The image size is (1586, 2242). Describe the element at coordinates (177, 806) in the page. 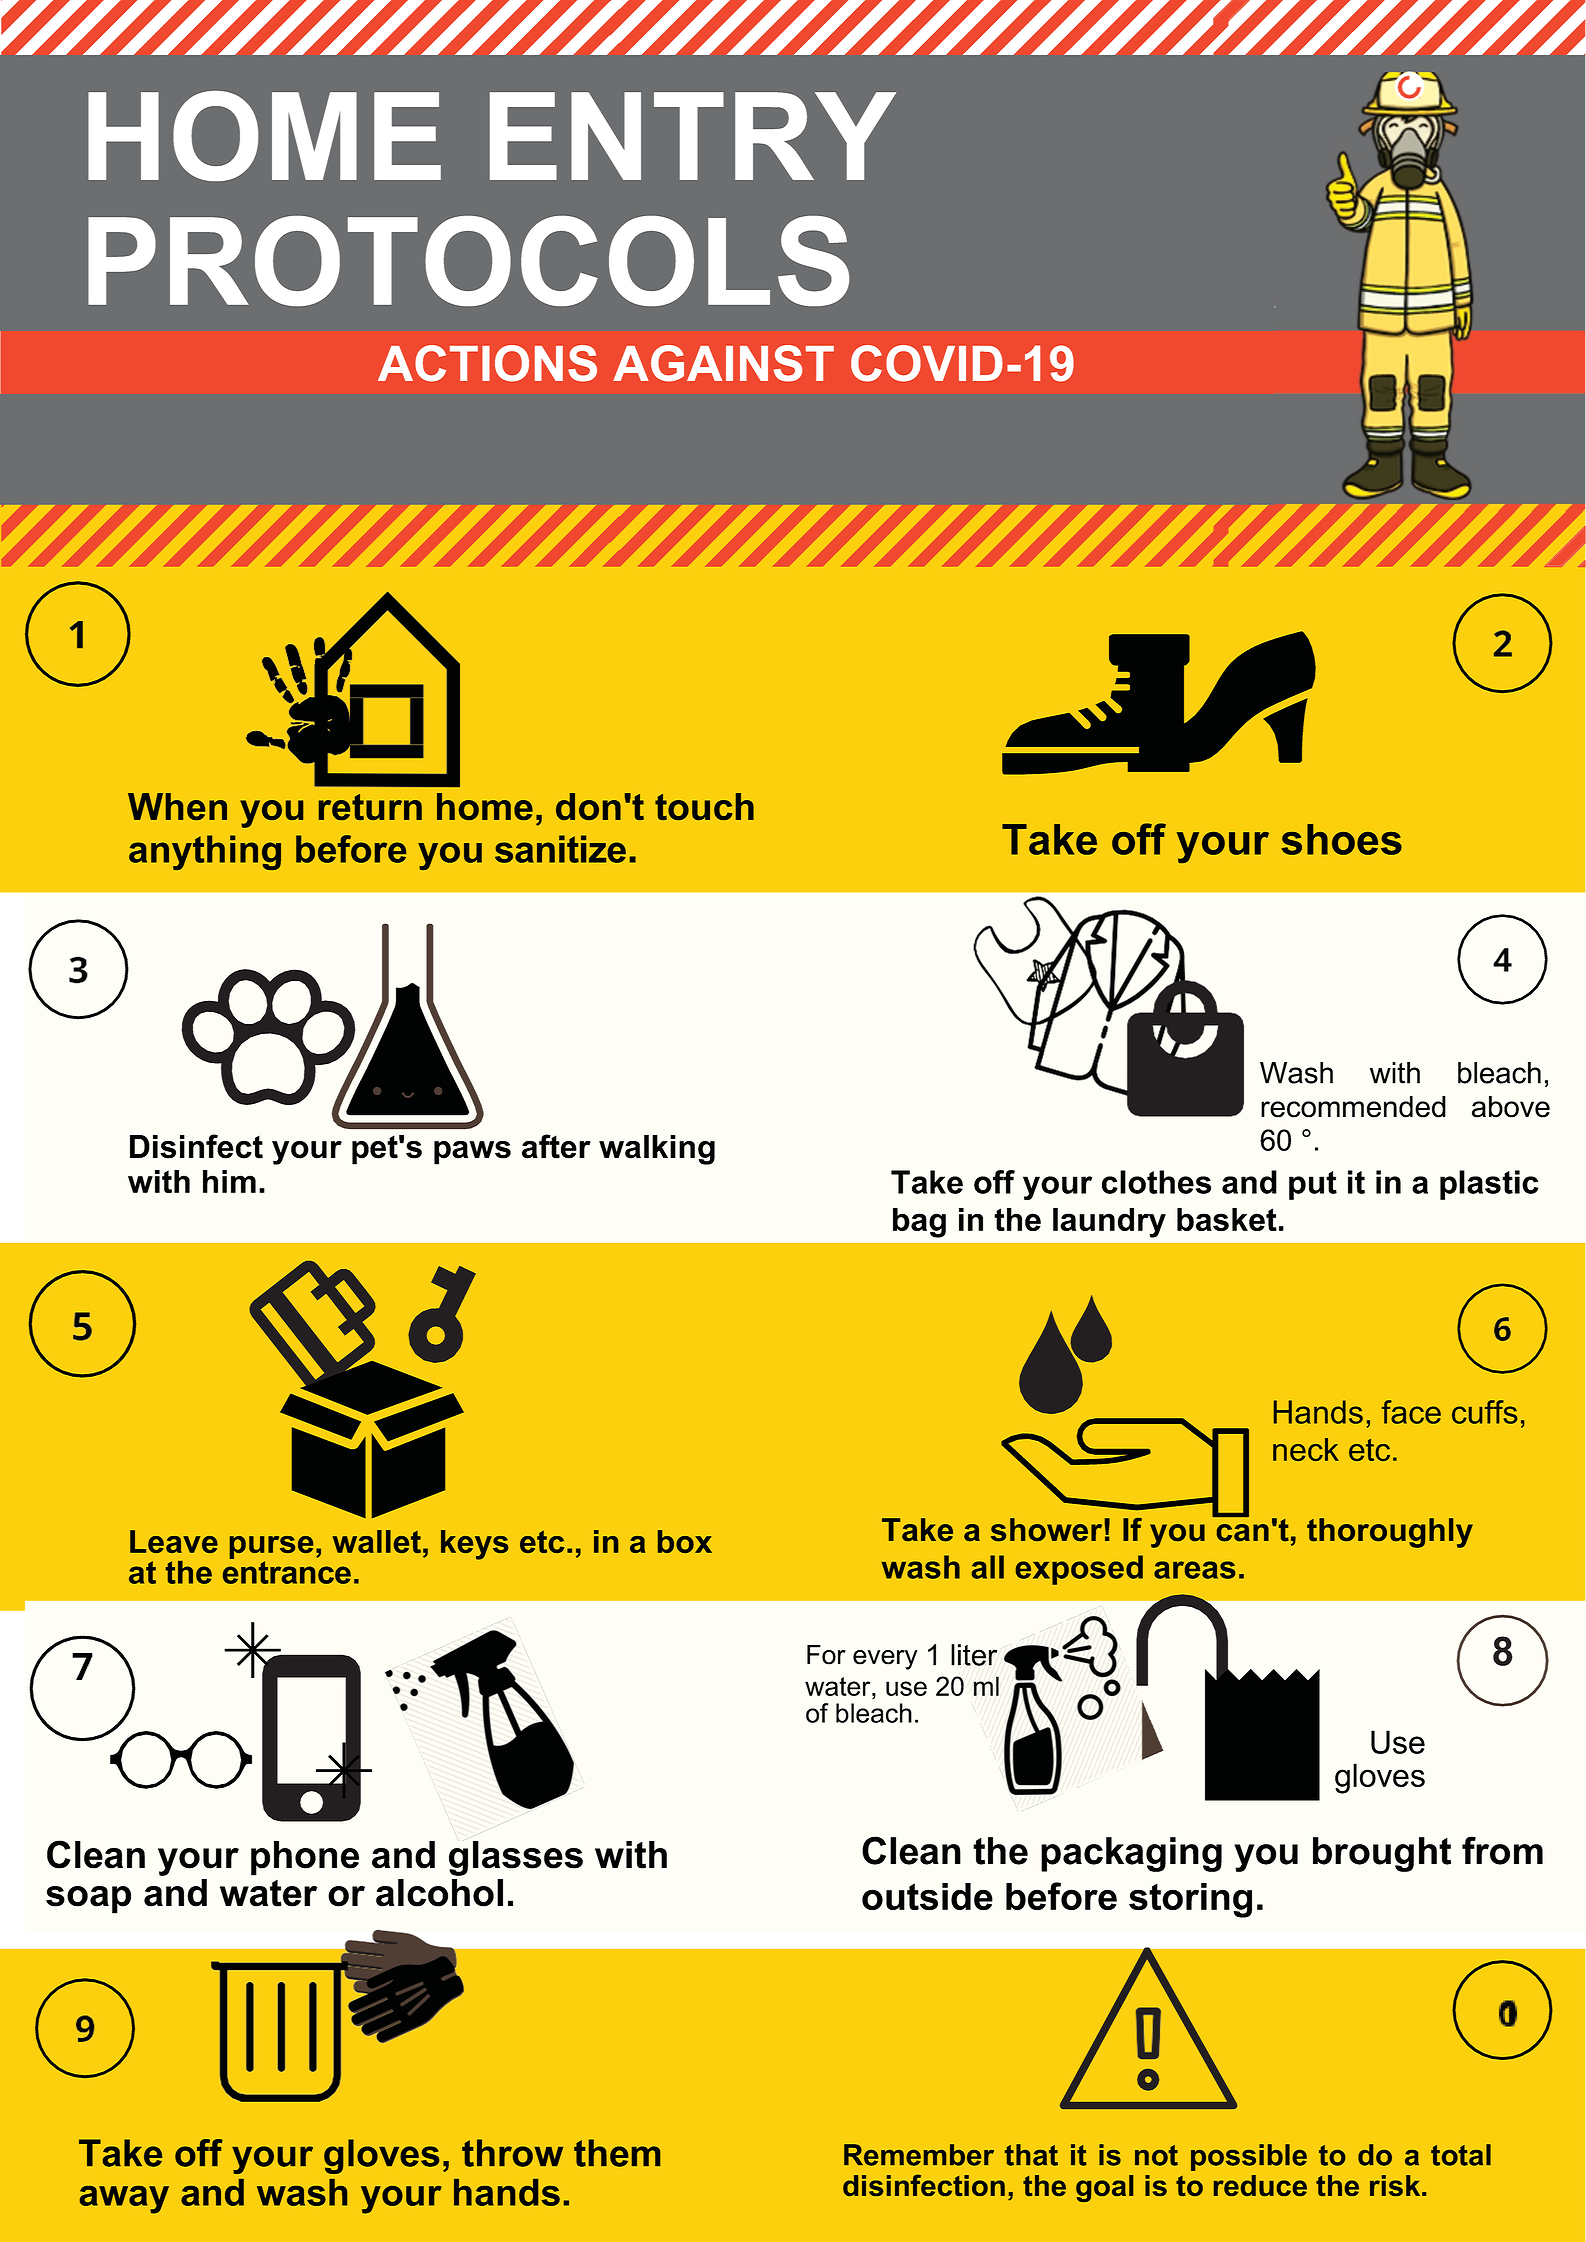

I see `When` at that location.
